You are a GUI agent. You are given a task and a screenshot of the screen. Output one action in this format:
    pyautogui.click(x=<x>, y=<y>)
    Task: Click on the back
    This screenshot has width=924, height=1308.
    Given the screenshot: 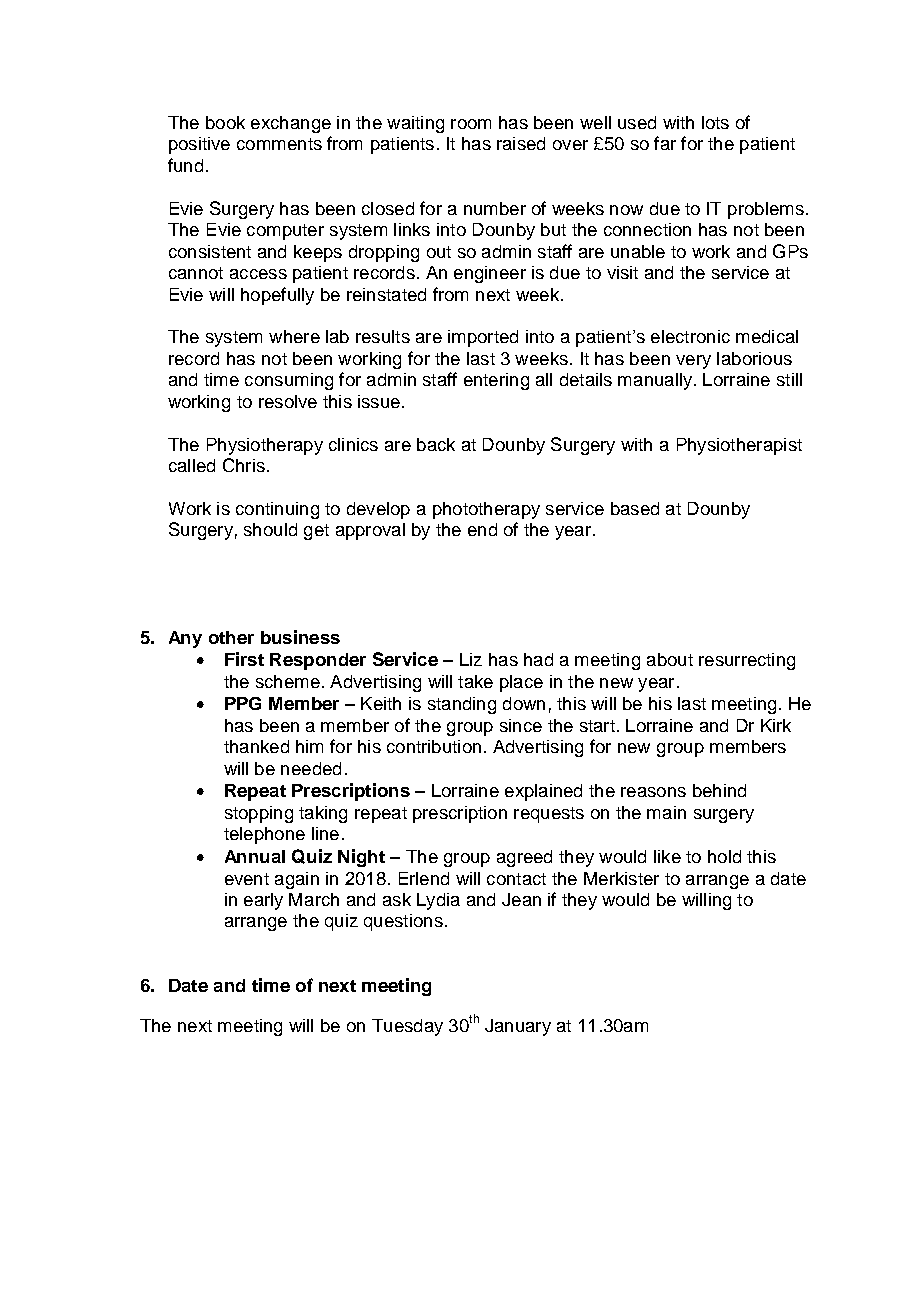 What is the action you would take?
    pyautogui.click(x=436, y=444)
